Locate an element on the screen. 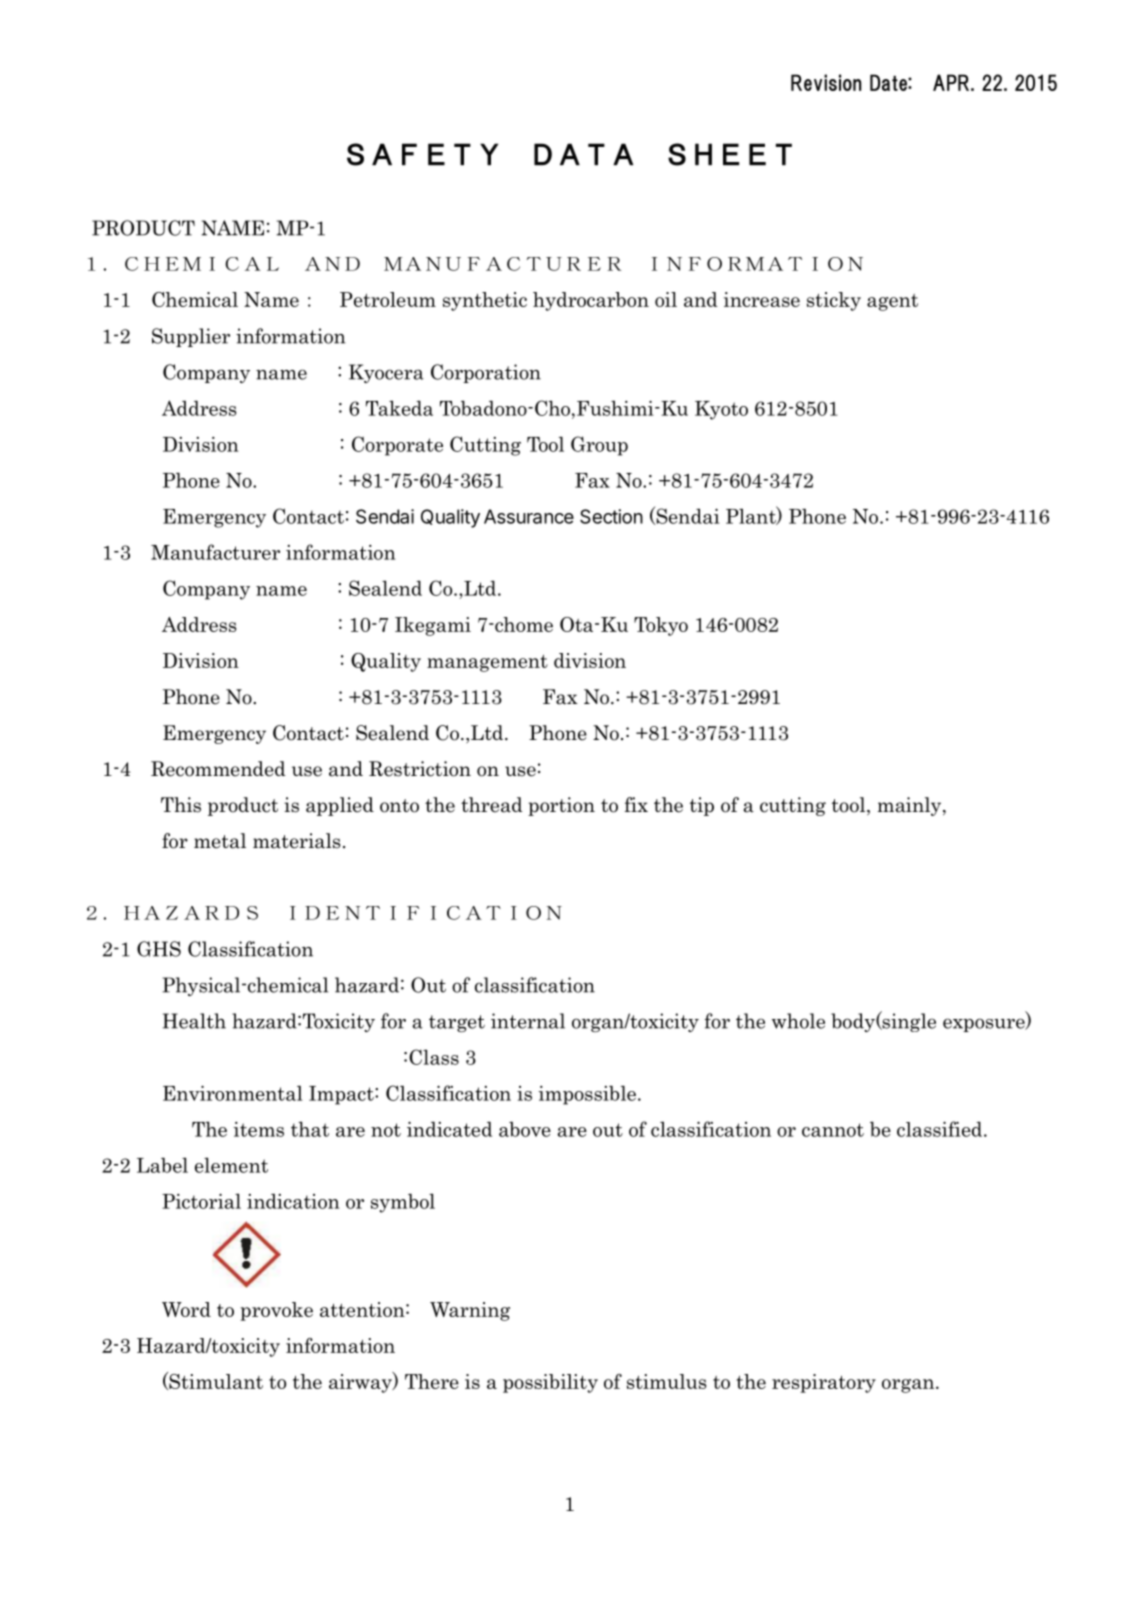  Revision is located at coordinates (826, 82).
